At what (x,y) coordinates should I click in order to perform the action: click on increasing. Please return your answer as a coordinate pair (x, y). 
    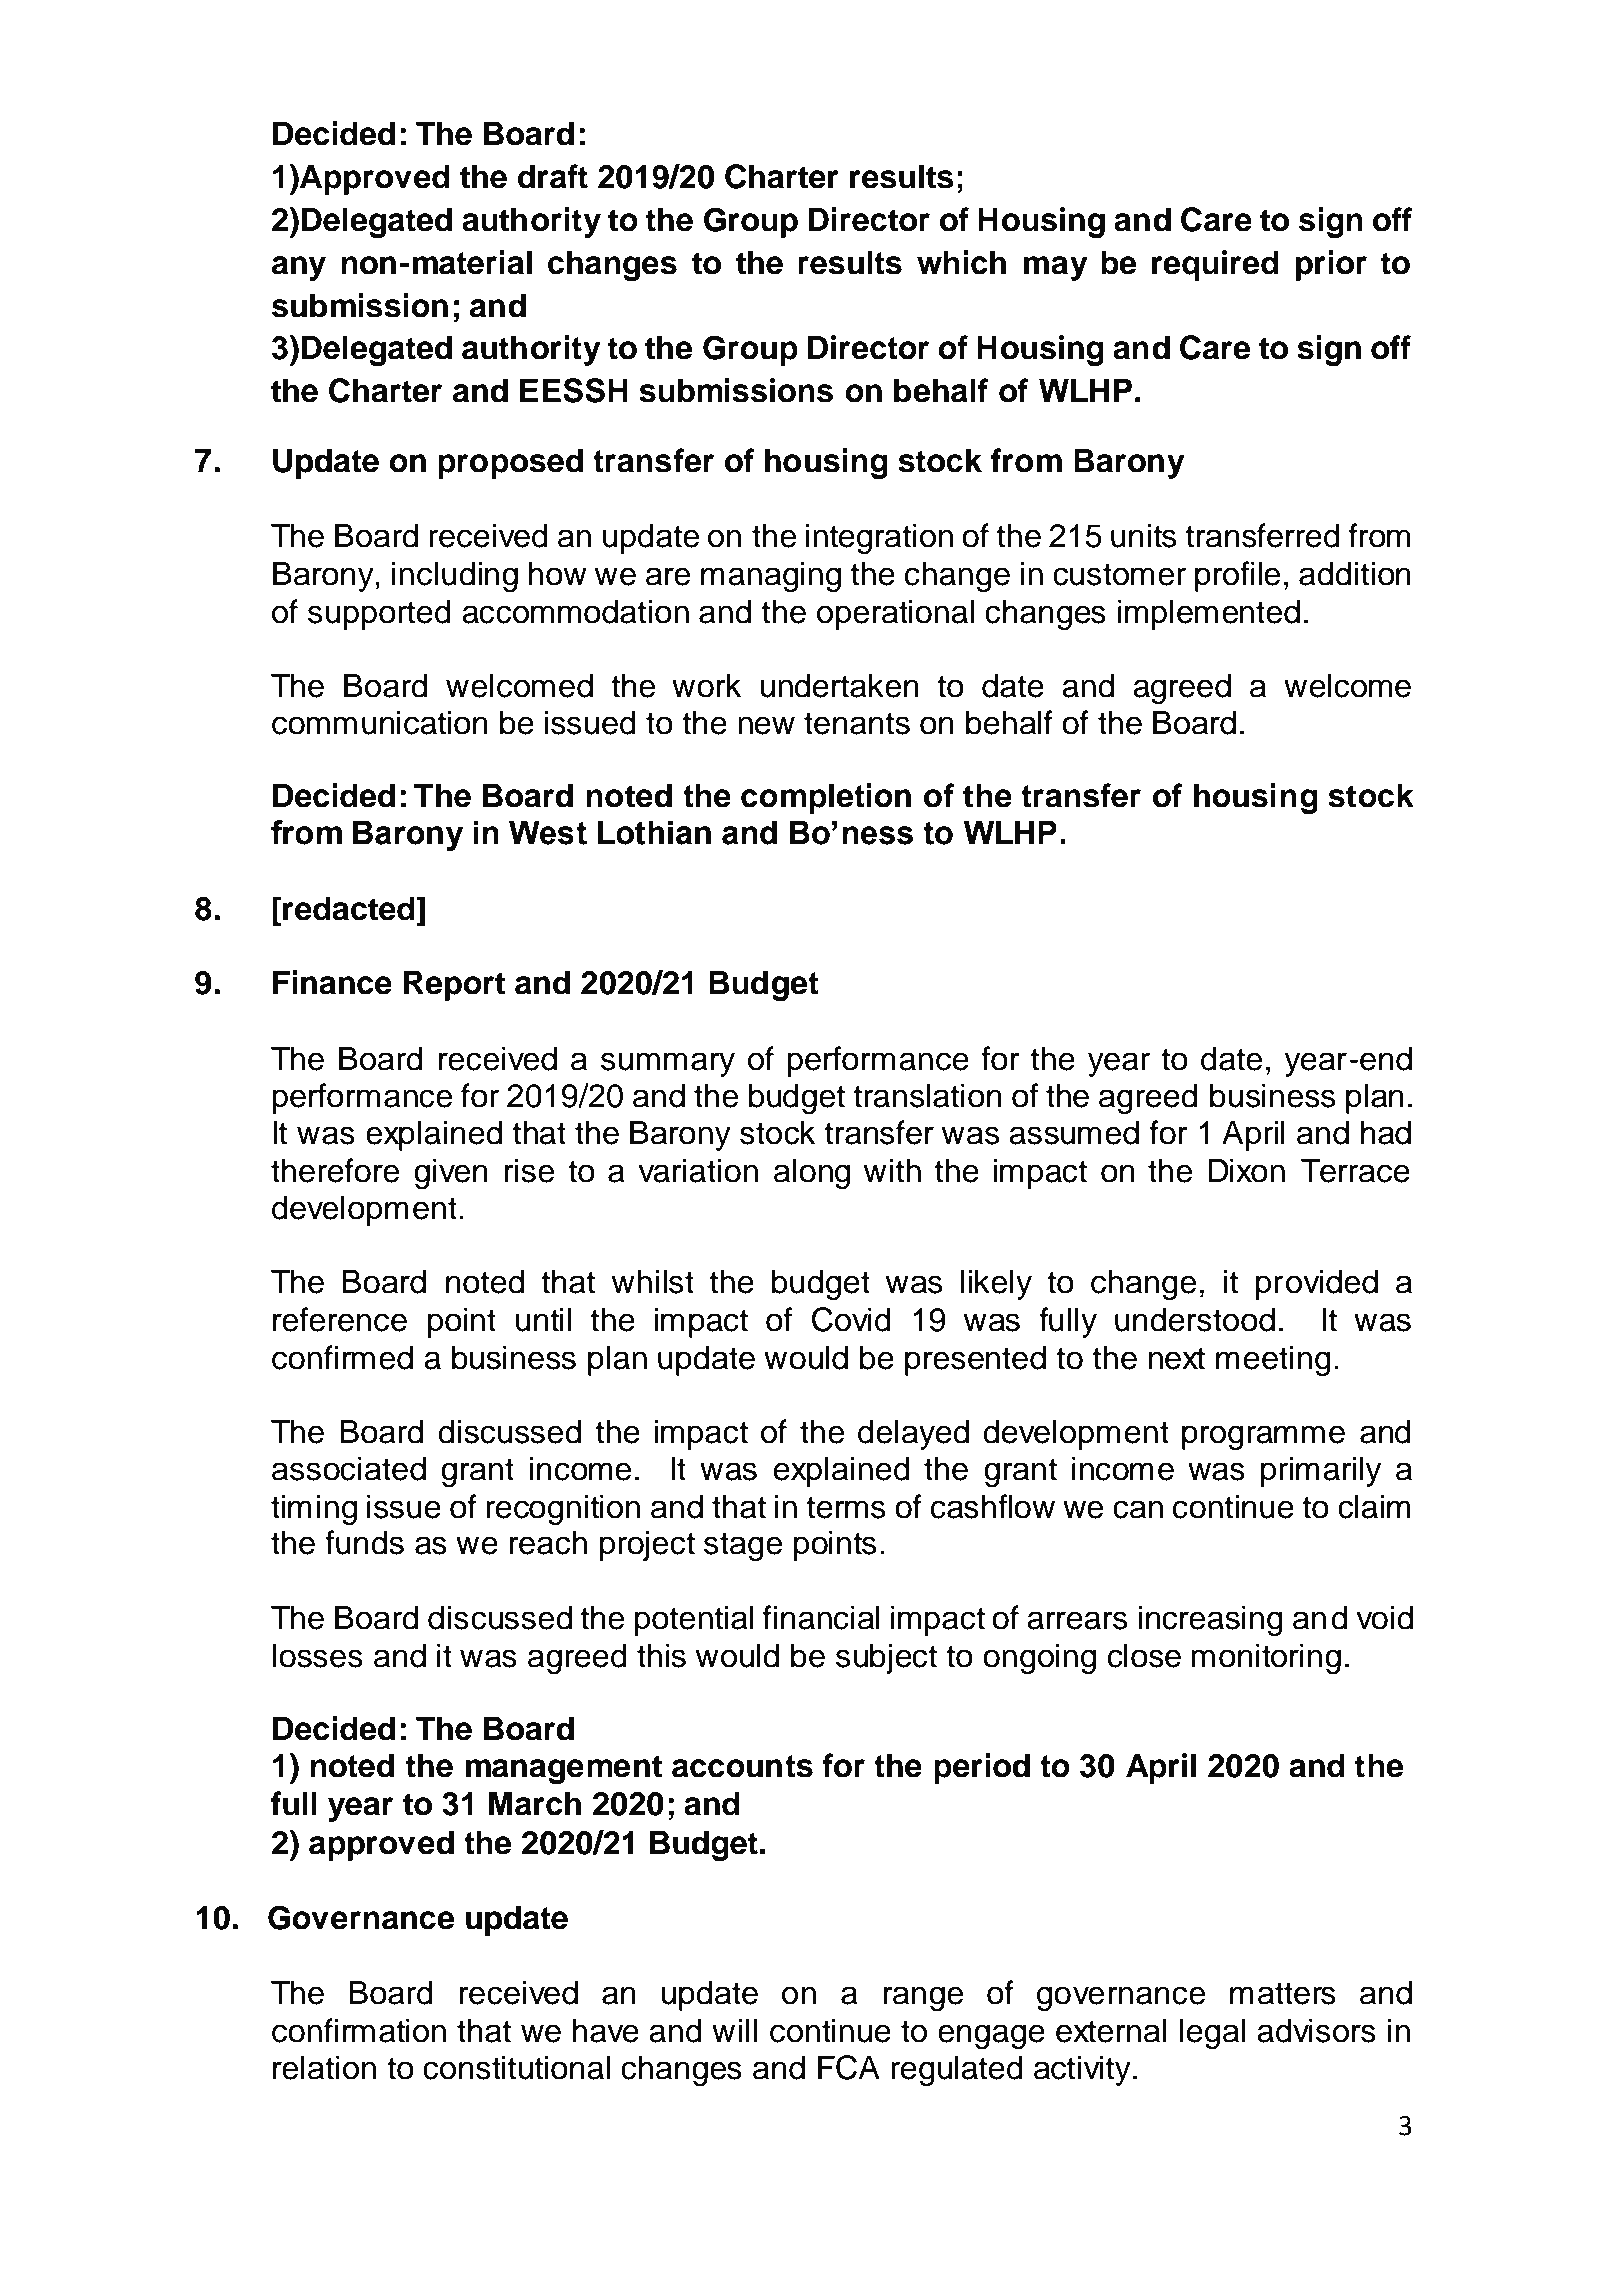
    Looking at the image, I should click on (1210, 1620).
